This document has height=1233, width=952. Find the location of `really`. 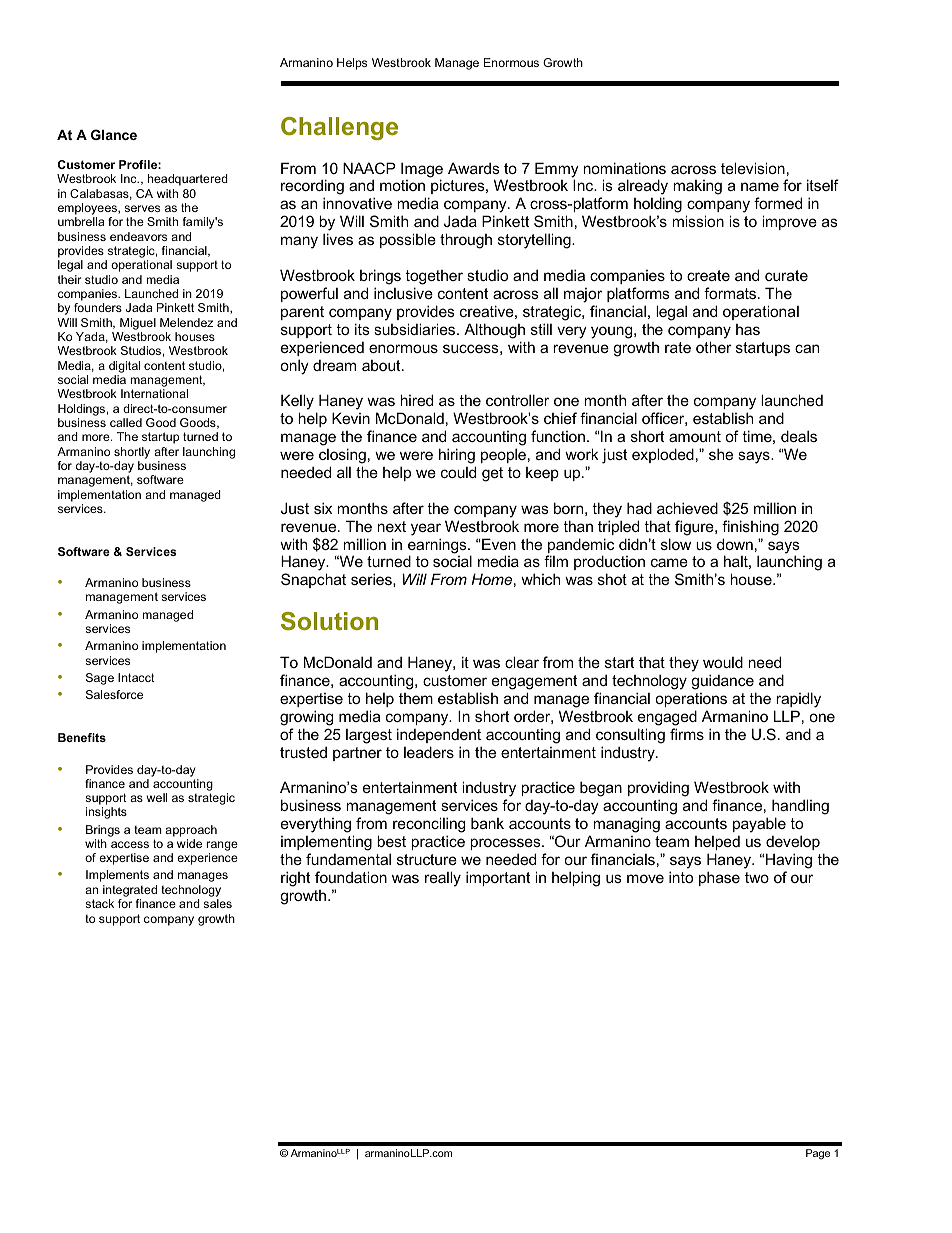

really is located at coordinates (443, 879).
